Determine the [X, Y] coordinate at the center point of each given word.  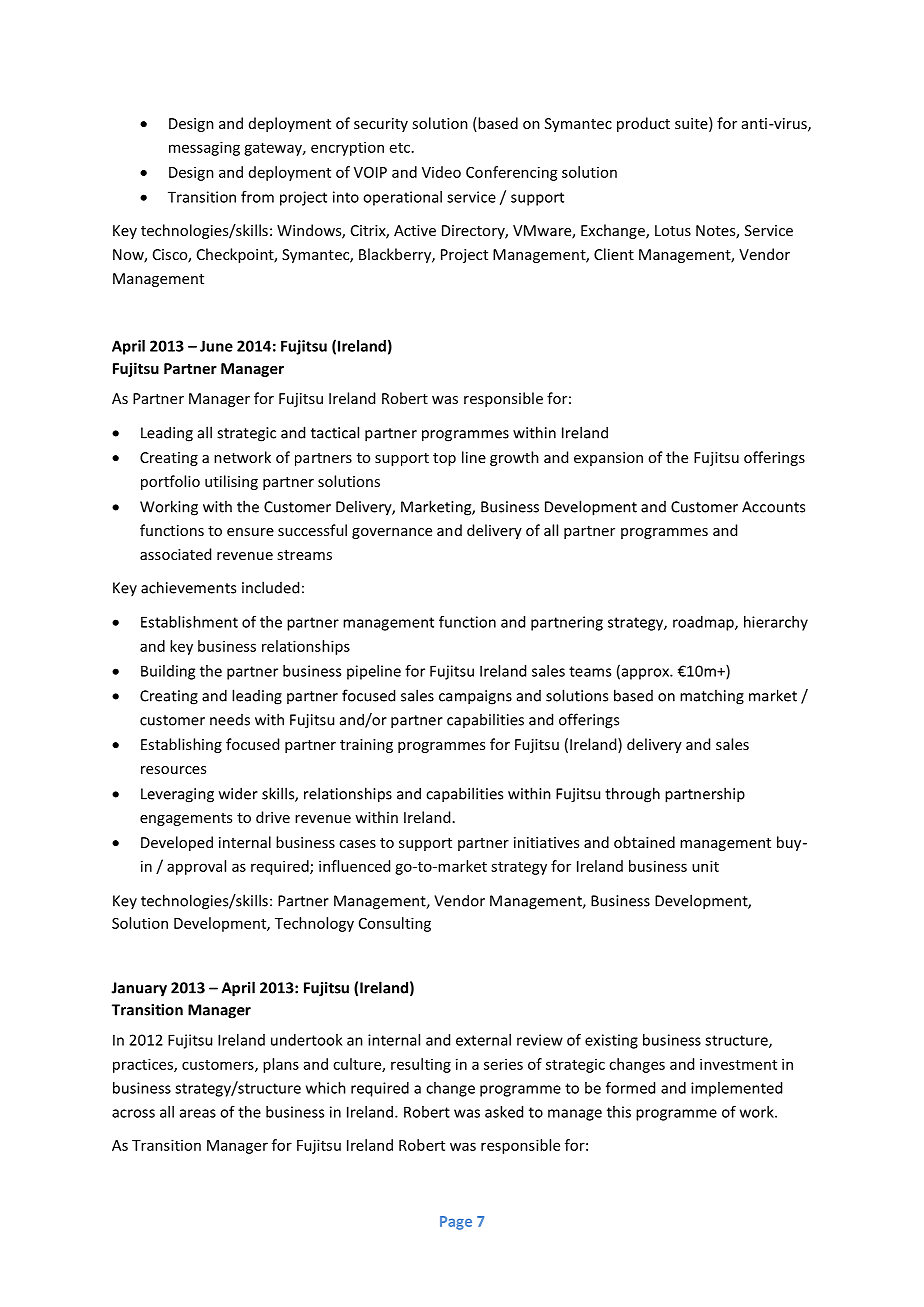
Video [441, 172]
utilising [231, 482]
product [643, 124]
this [619, 1112]
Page [456, 1223]
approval [196, 867]
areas [198, 1113]
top [444, 459]
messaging [204, 148]
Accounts [773, 507]
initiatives [546, 842]
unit [705, 866]
